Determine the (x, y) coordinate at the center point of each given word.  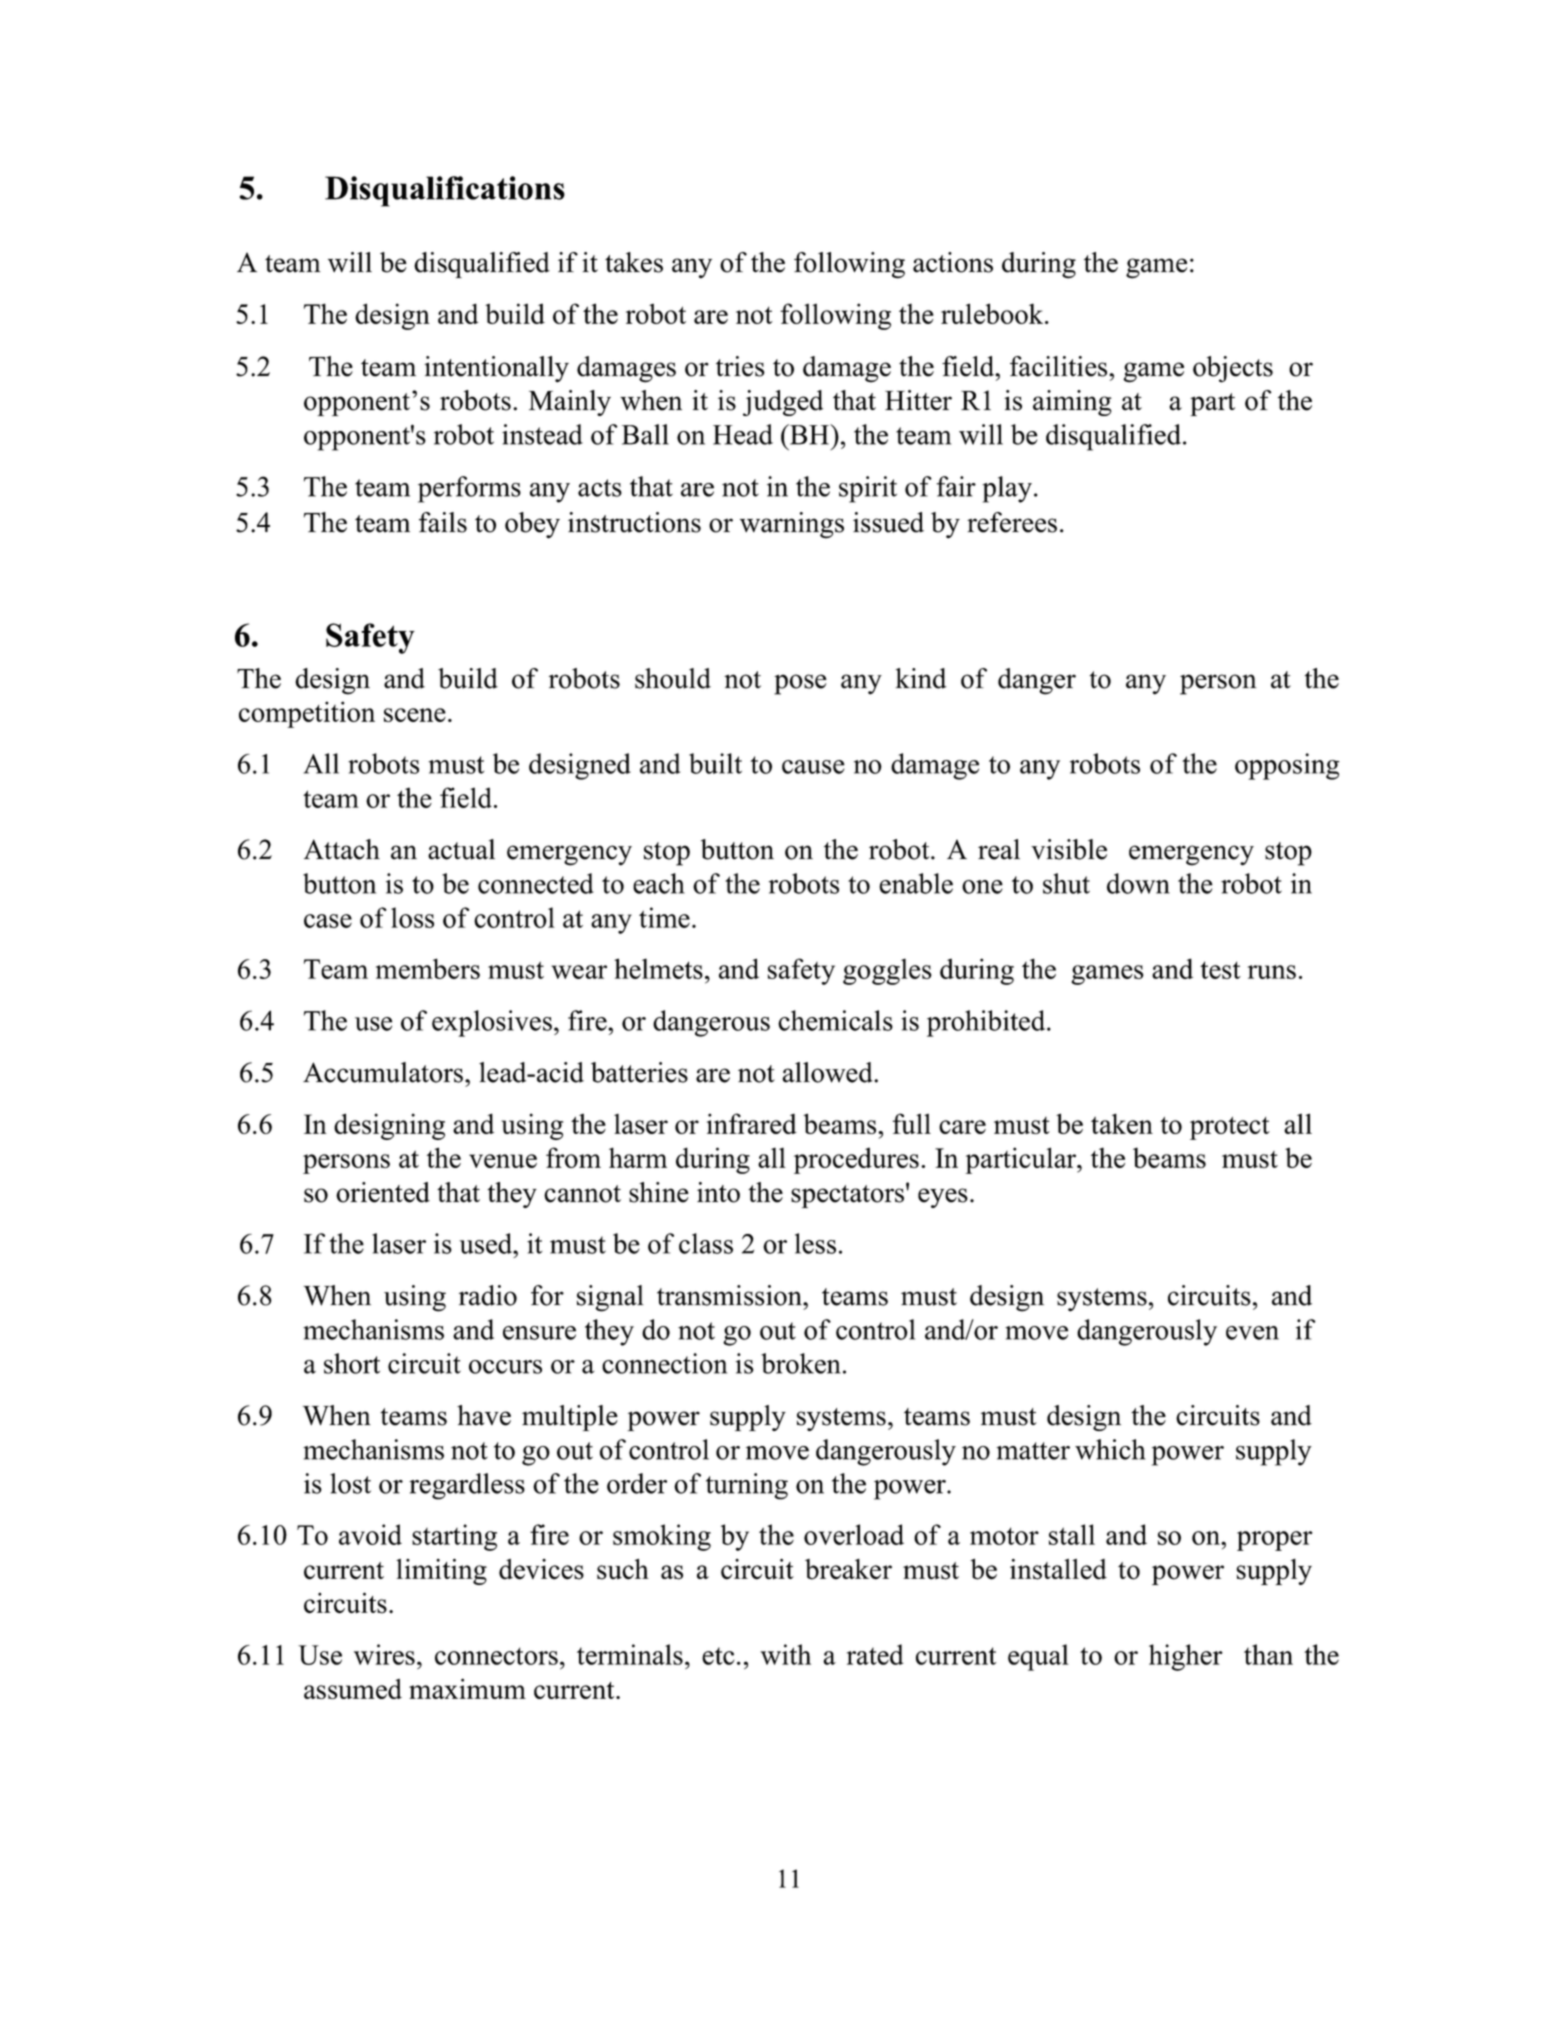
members (428, 968)
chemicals (835, 1020)
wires (384, 1654)
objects (1233, 369)
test (1220, 970)
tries (740, 366)
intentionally (496, 369)
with (786, 1654)
